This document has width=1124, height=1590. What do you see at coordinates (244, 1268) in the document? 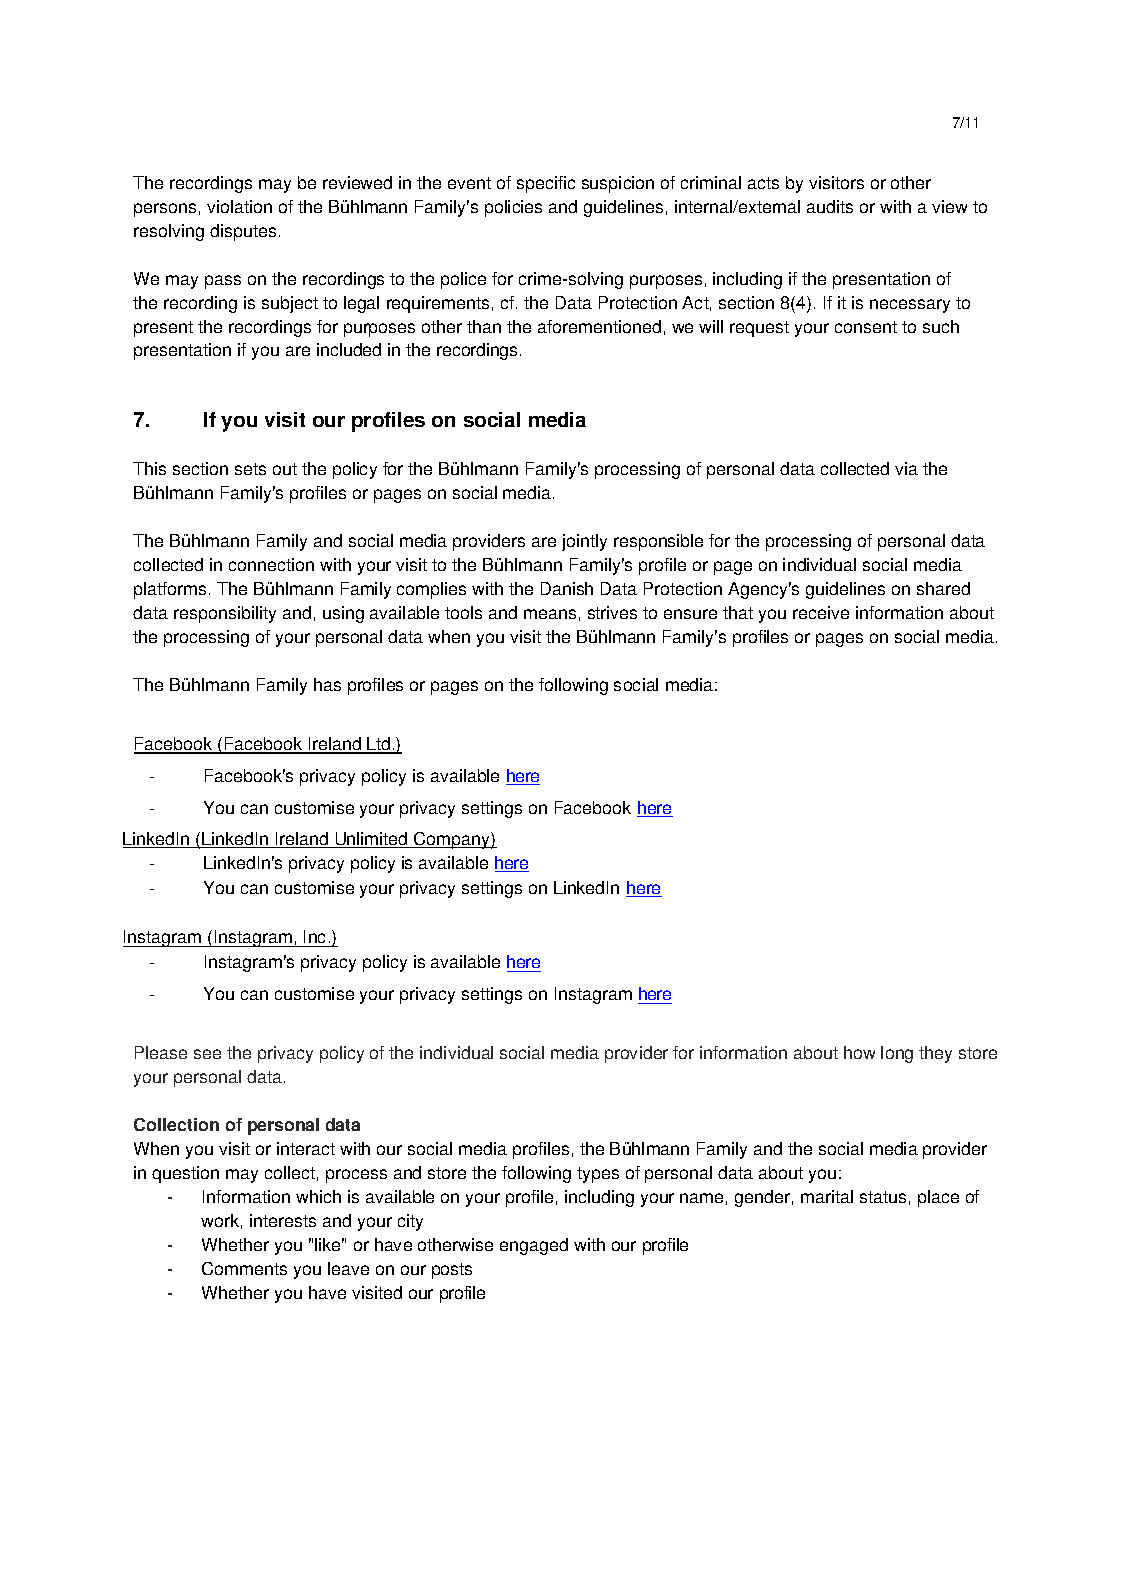
I see `Comments` at bounding box center [244, 1268].
